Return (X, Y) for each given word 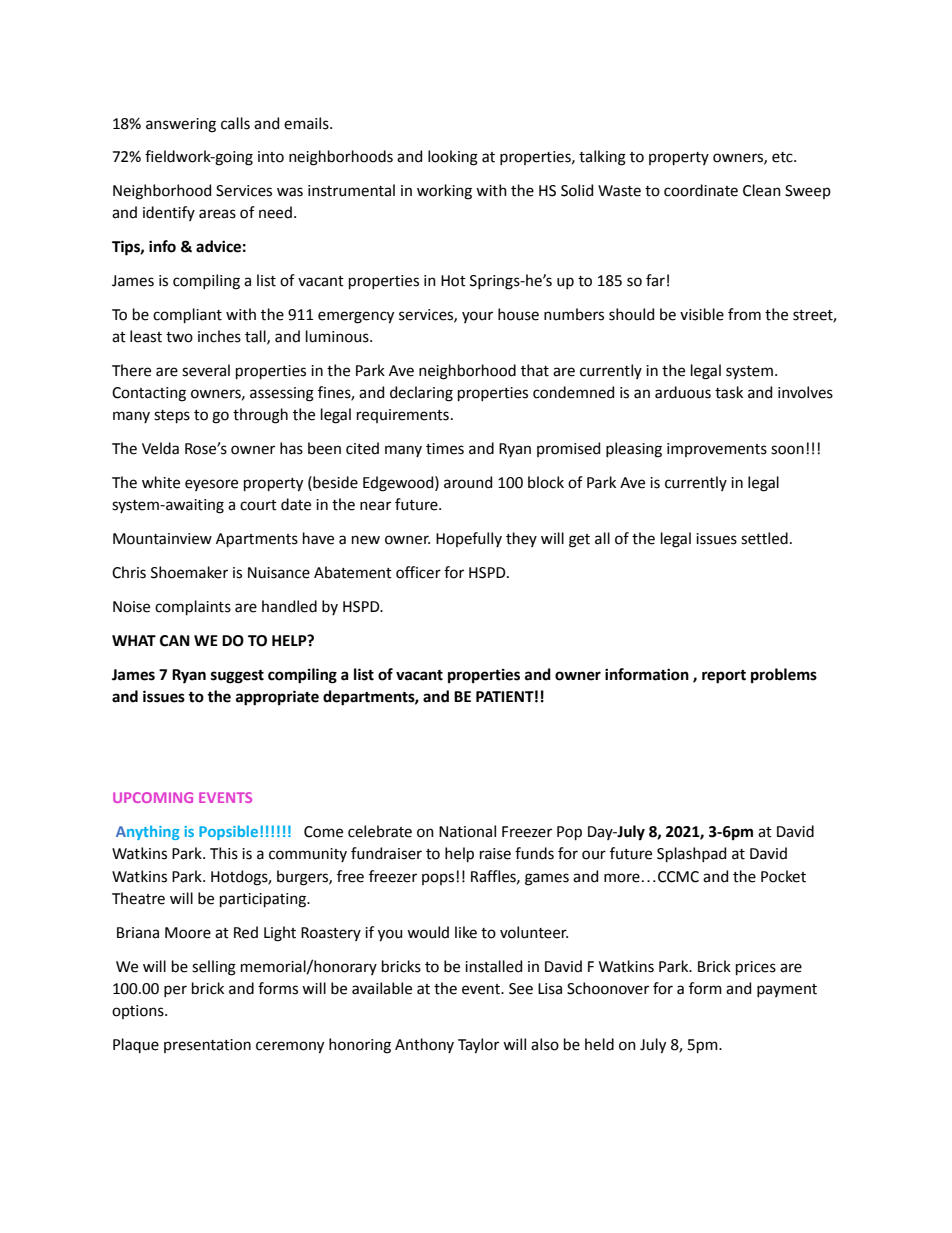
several (206, 370)
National (467, 831)
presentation (207, 1046)
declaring (421, 394)
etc (783, 157)
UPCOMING (153, 797)
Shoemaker (189, 572)
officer (418, 572)
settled (764, 538)
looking (453, 158)
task (729, 392)
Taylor (478, 1046)
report (724, 677)
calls (235, 123)
